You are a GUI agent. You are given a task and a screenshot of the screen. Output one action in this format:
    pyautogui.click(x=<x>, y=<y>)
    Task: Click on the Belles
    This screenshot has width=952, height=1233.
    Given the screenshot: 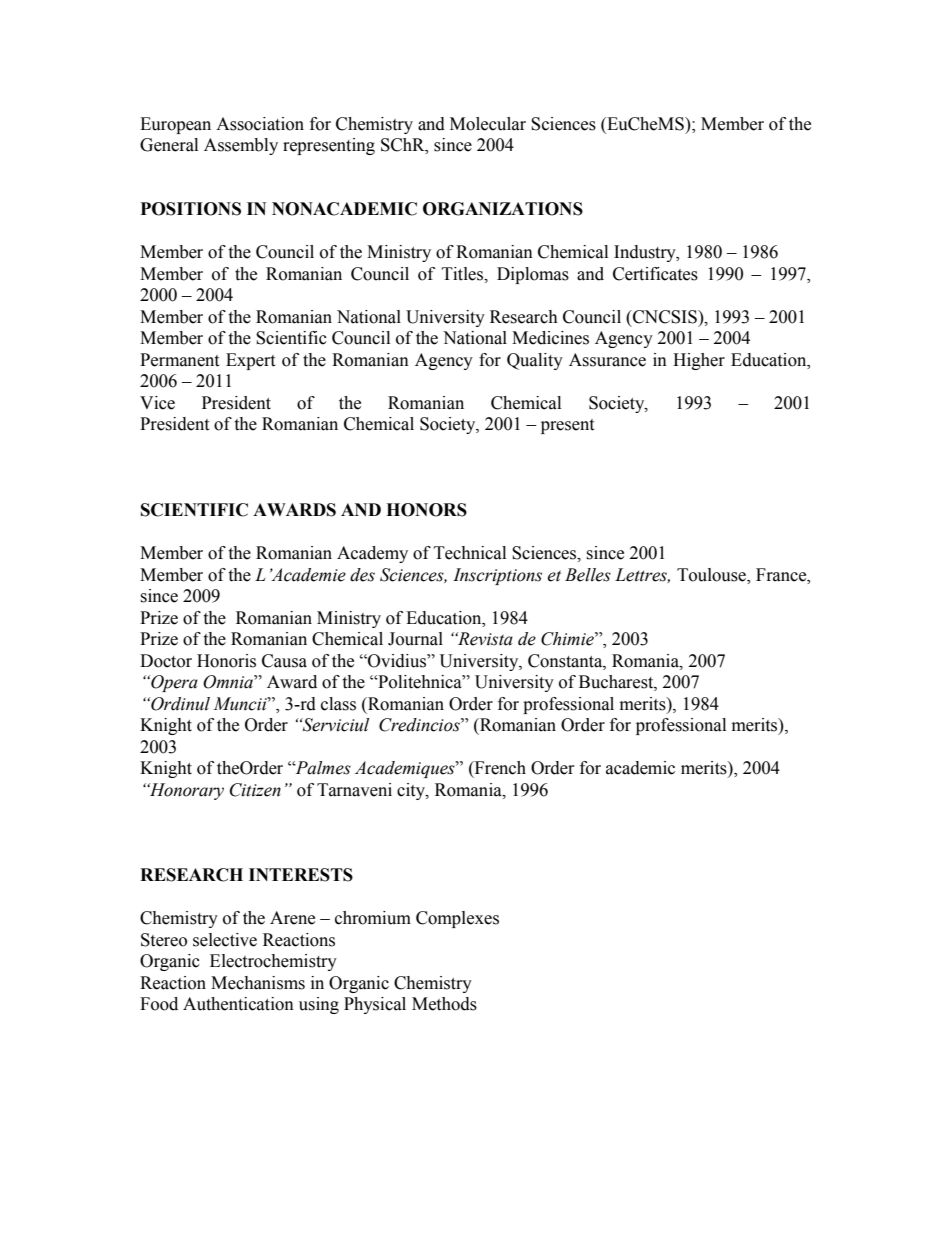 What is the action you would take?
    pyautogui.click(x=588, y=575)
